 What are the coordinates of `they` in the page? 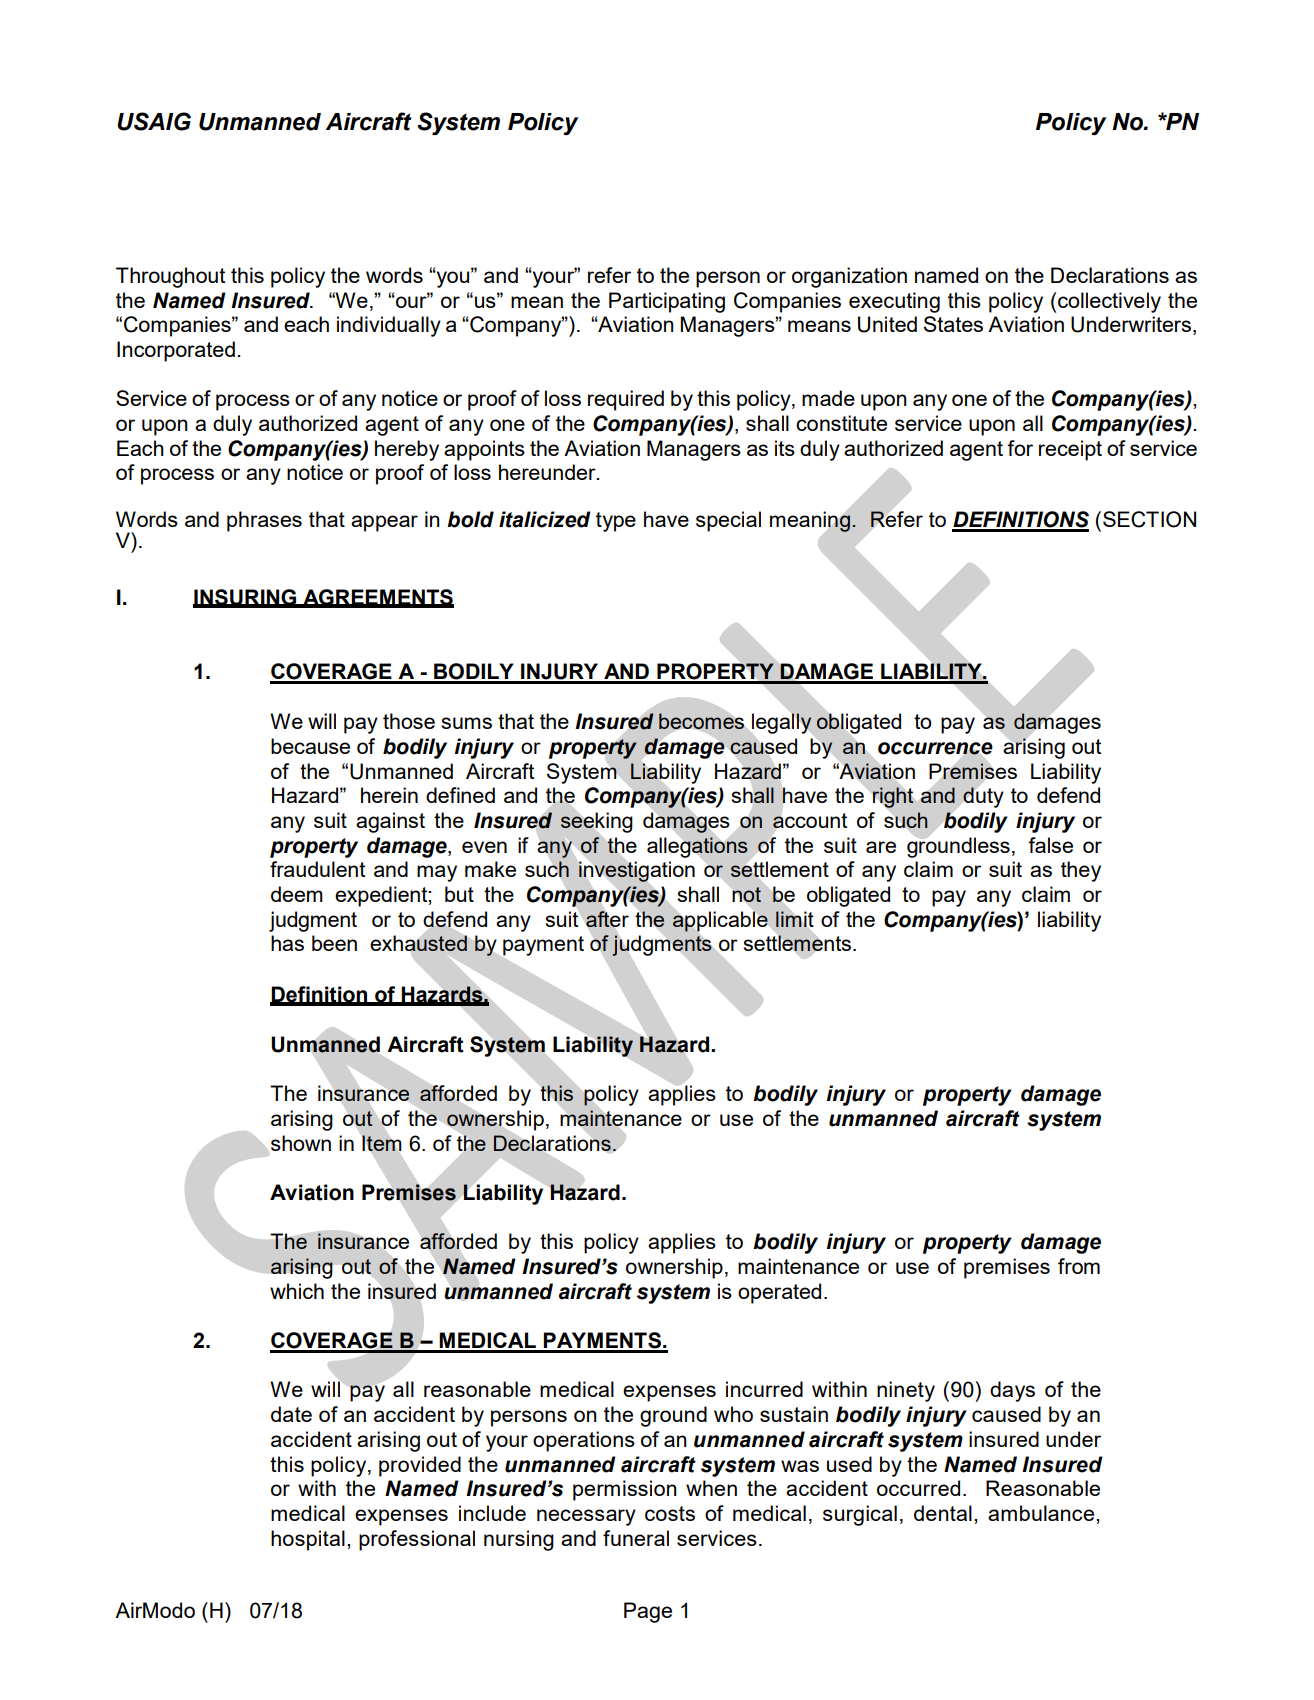 It's located at (1081, 871).
